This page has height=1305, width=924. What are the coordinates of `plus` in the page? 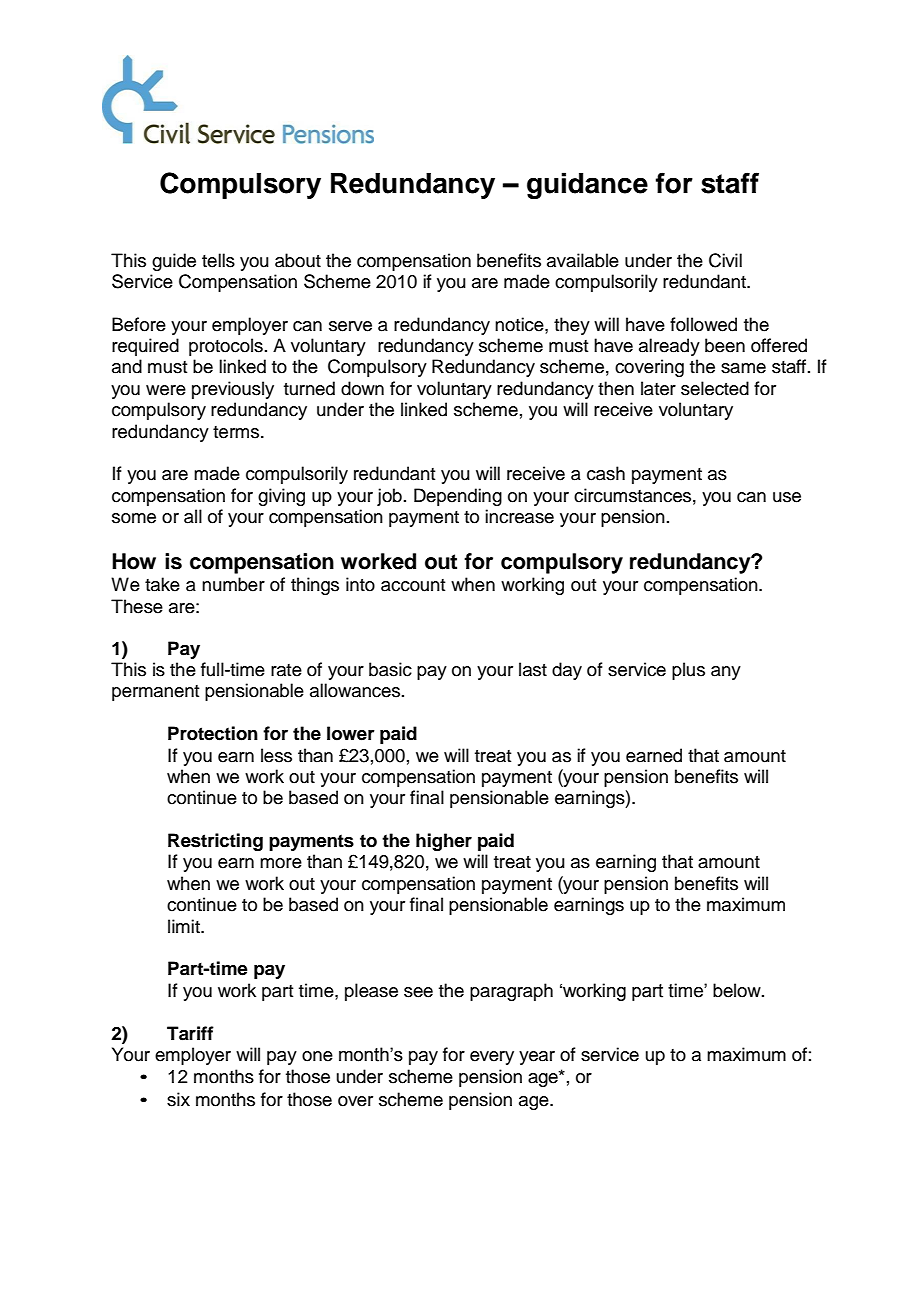 It's located at (688, 671).
